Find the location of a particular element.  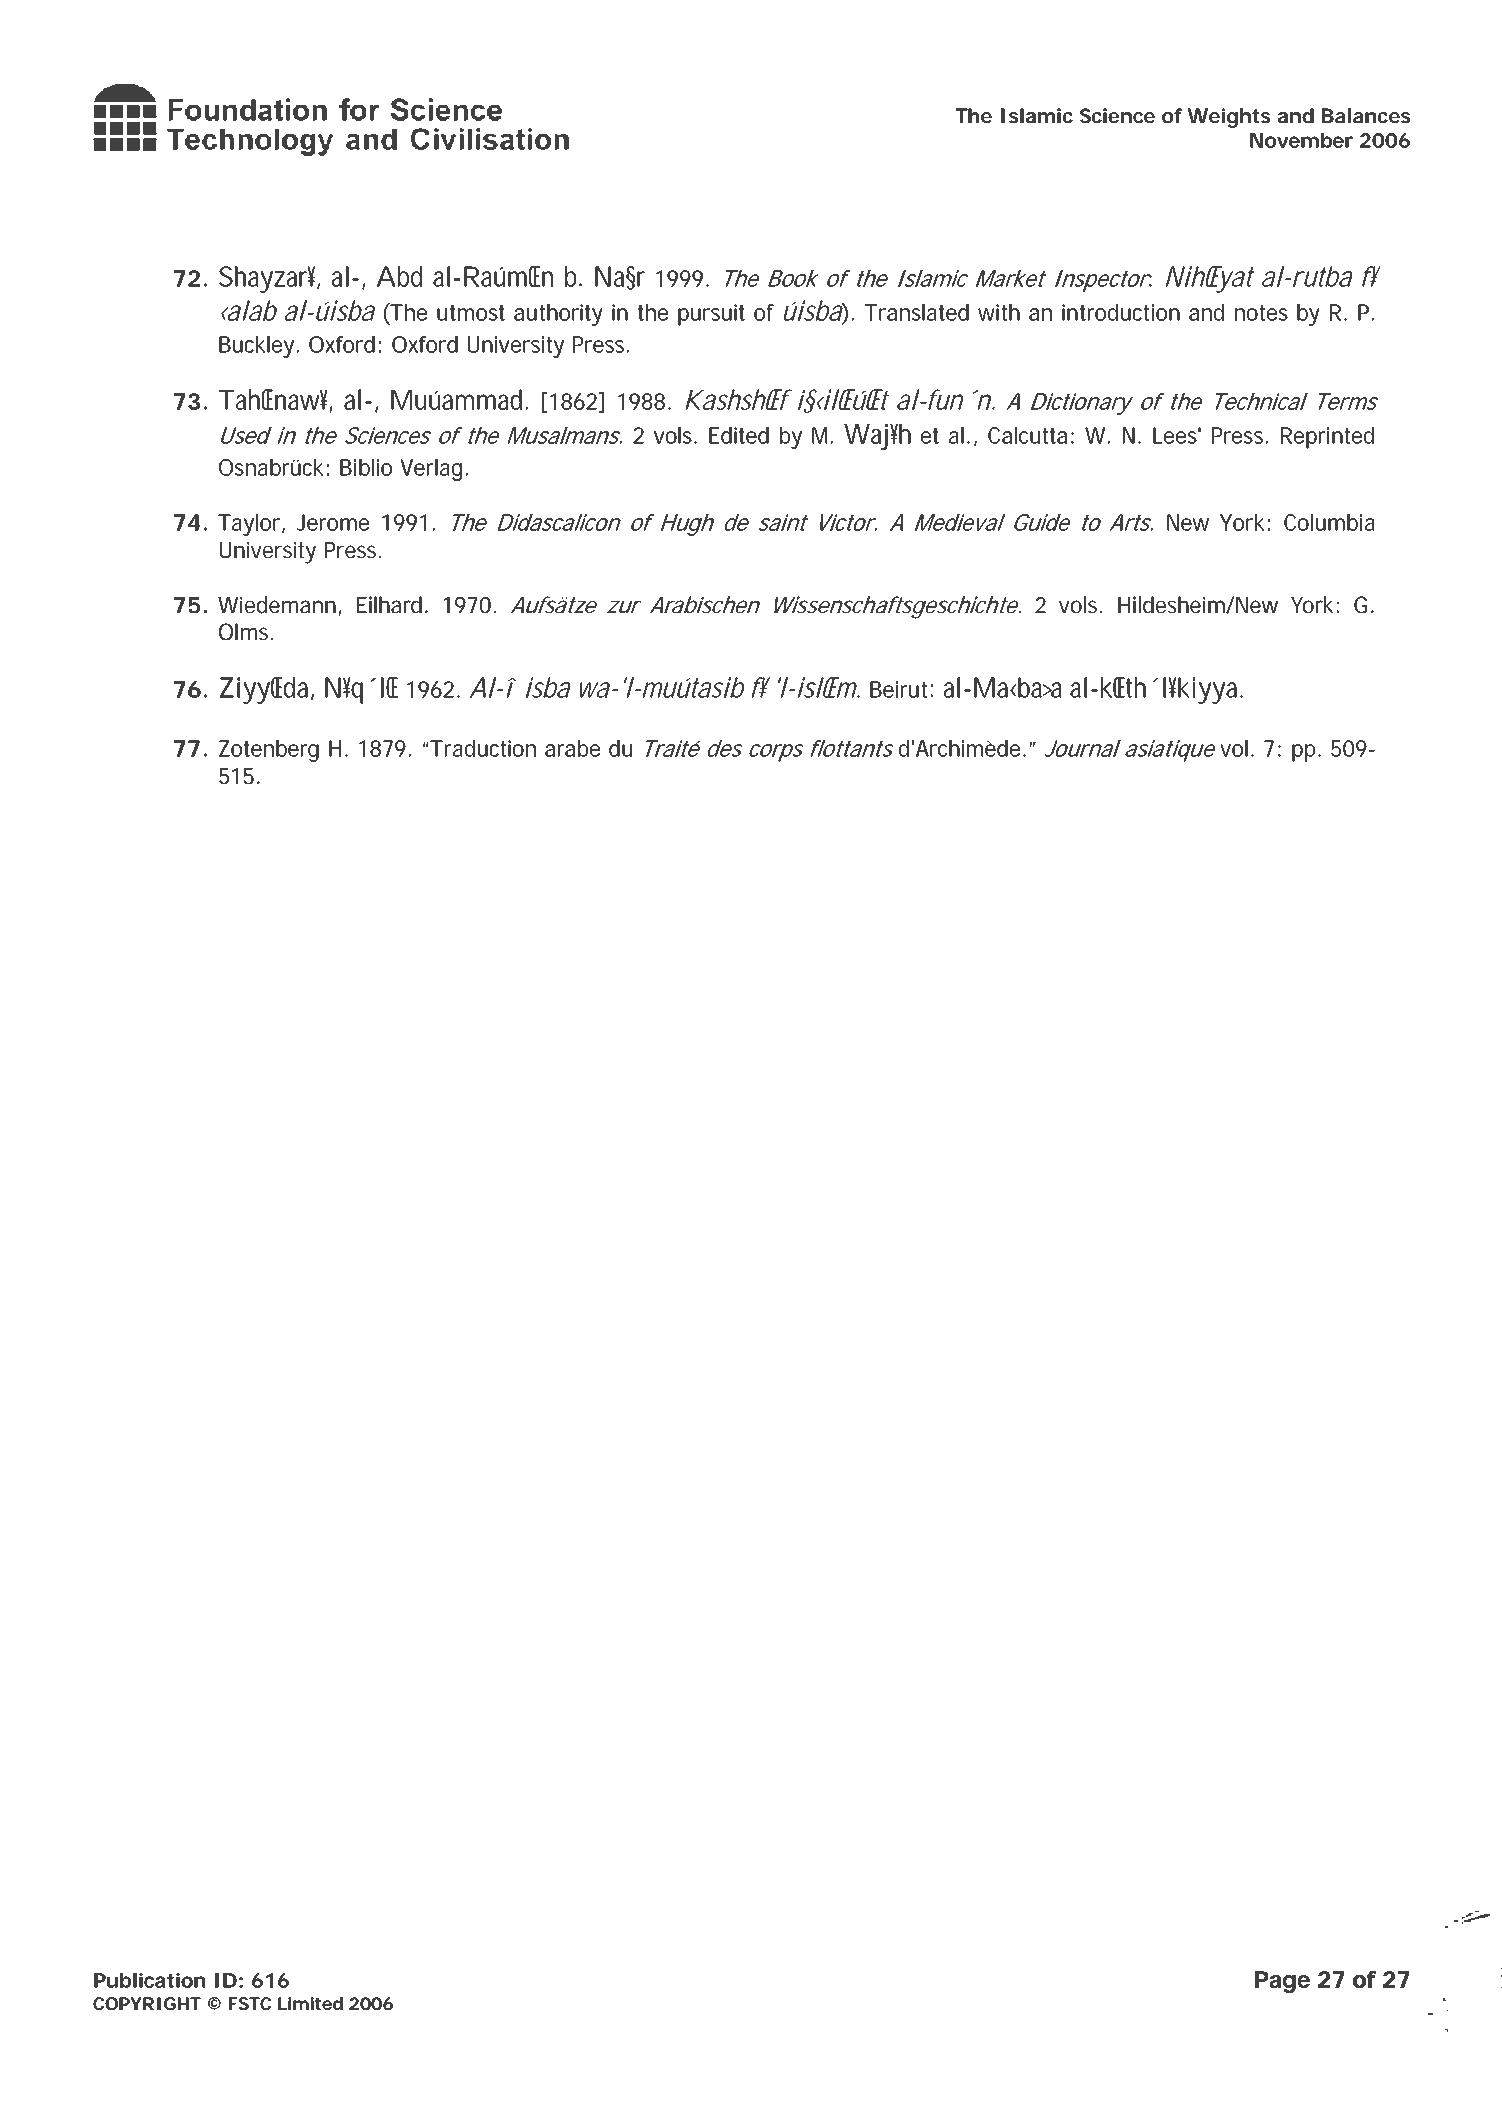

Publication is located at coordinates (149, 1980).
